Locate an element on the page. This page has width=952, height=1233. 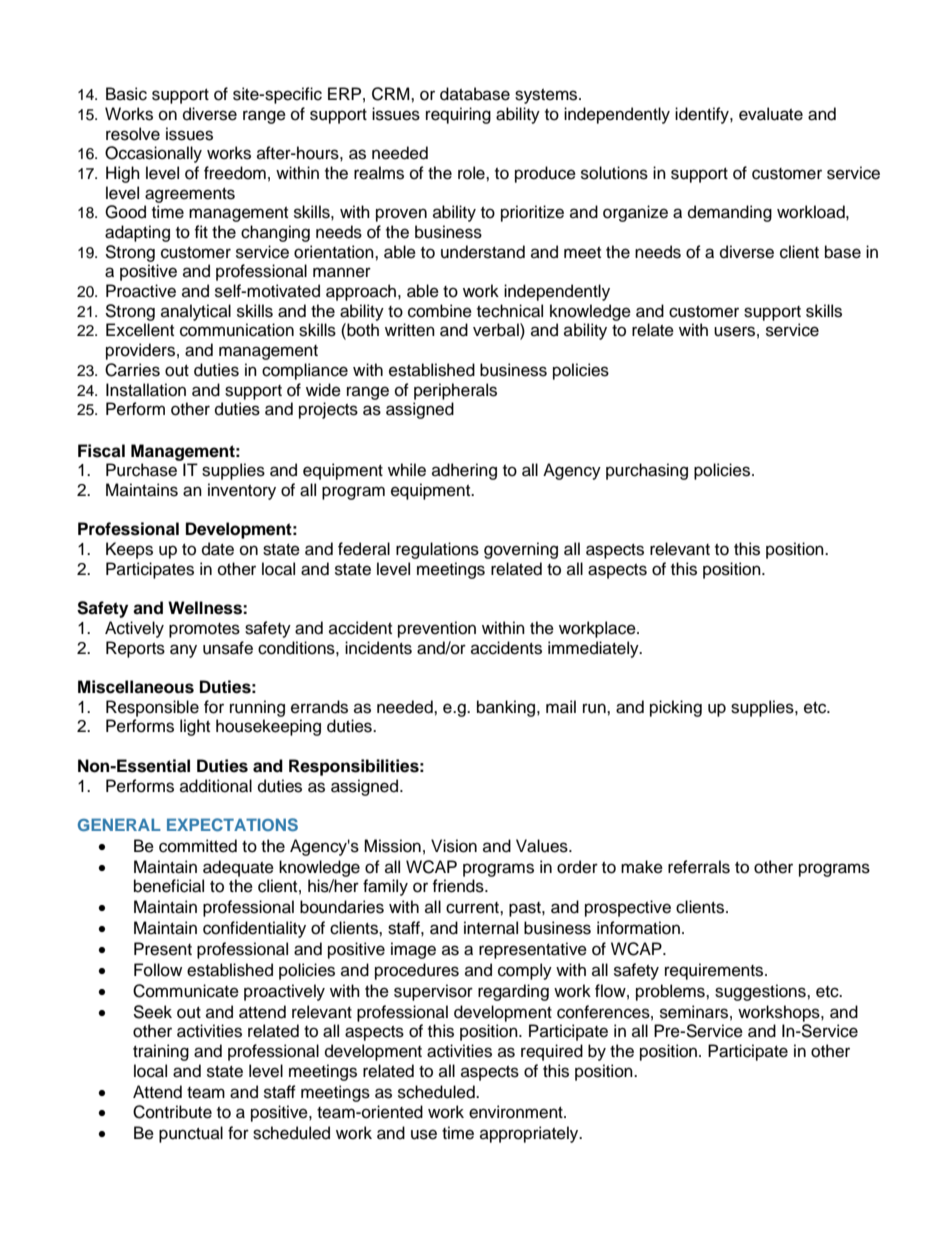
Vision is located at coordinates (454, 846).
